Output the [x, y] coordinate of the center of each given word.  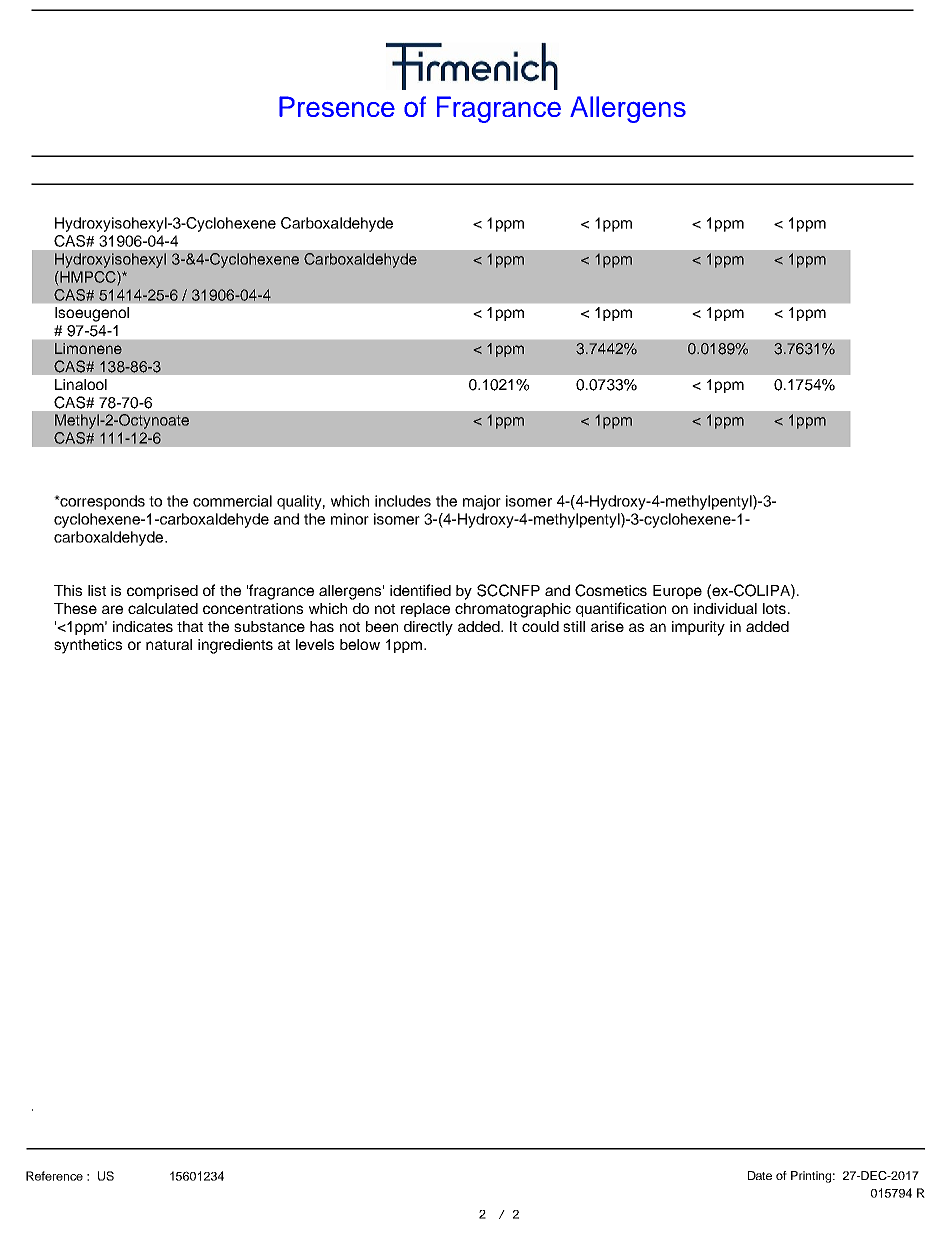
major [482, 502]
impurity [698, 628]
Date [760, 1175]
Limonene [88, 348]
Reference [54, 1176]
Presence [337, 106]
